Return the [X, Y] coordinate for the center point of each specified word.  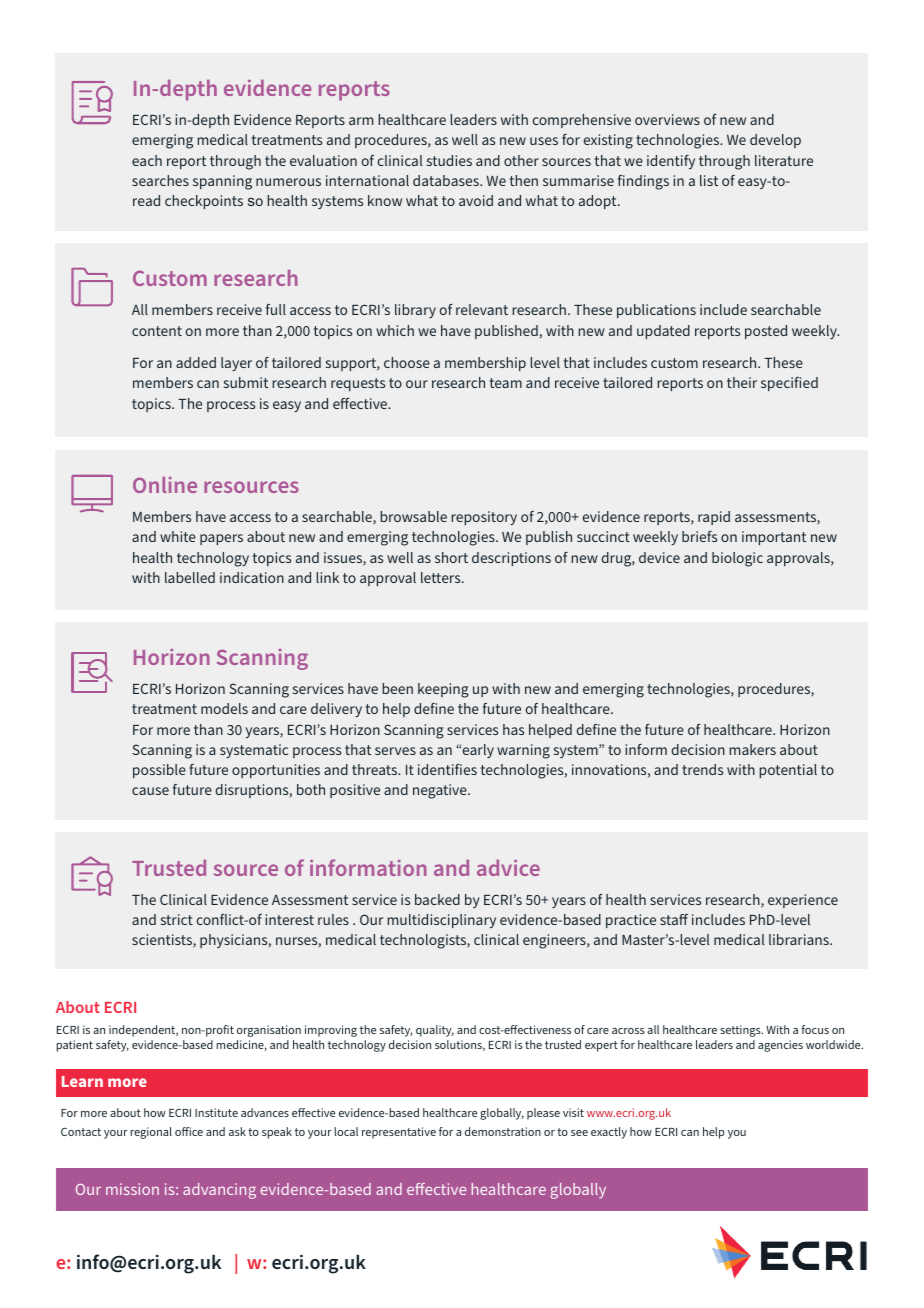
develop [775, 141]
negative [441, 791]
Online [165, 485]
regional [151, 1133]
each [147, 160]
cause [150, 791]
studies [449, 160]
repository [484, 518]
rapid [714, 518]
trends [702, 769]
